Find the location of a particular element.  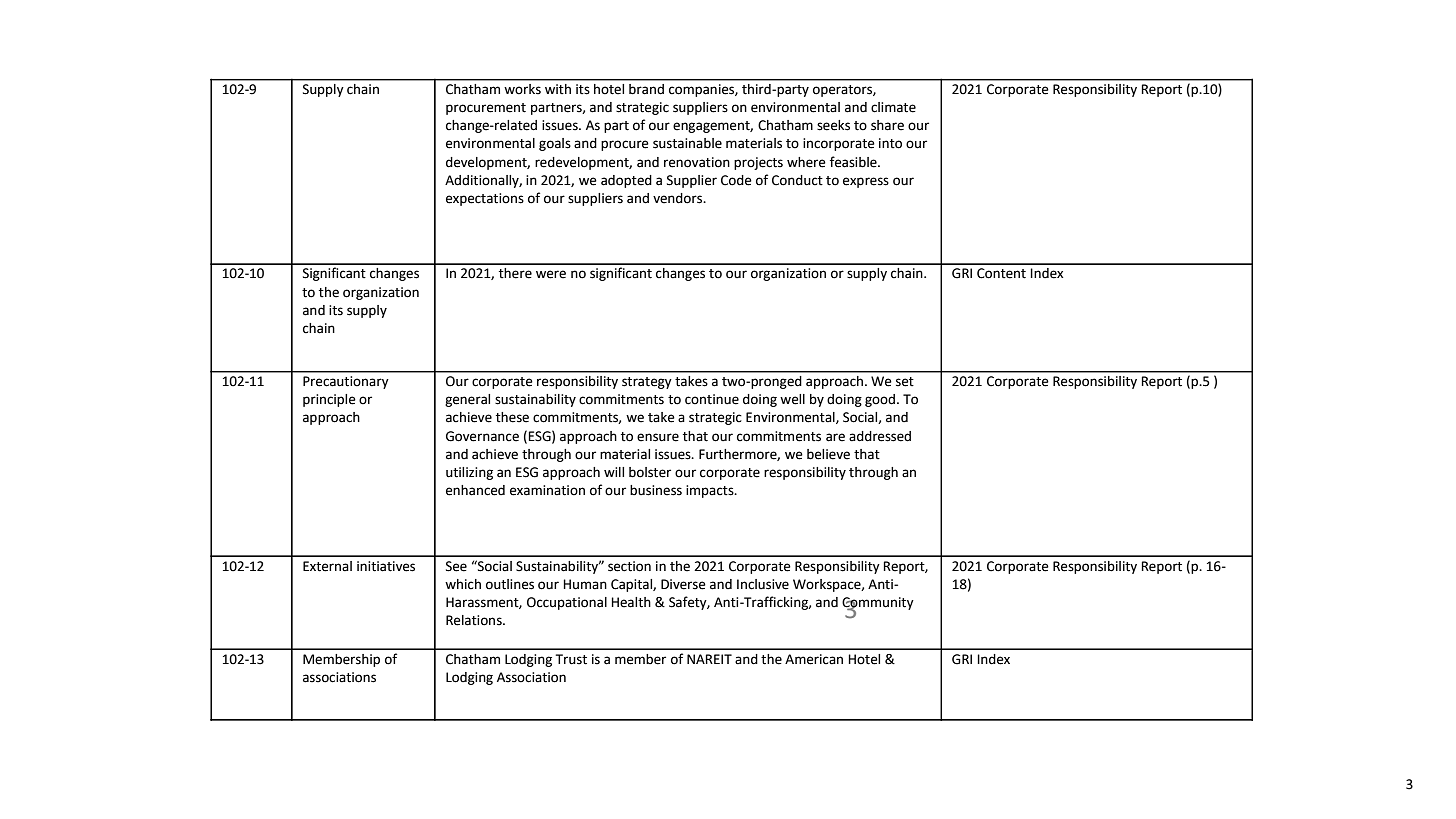

Relations is located at coordinates (475, 620).
